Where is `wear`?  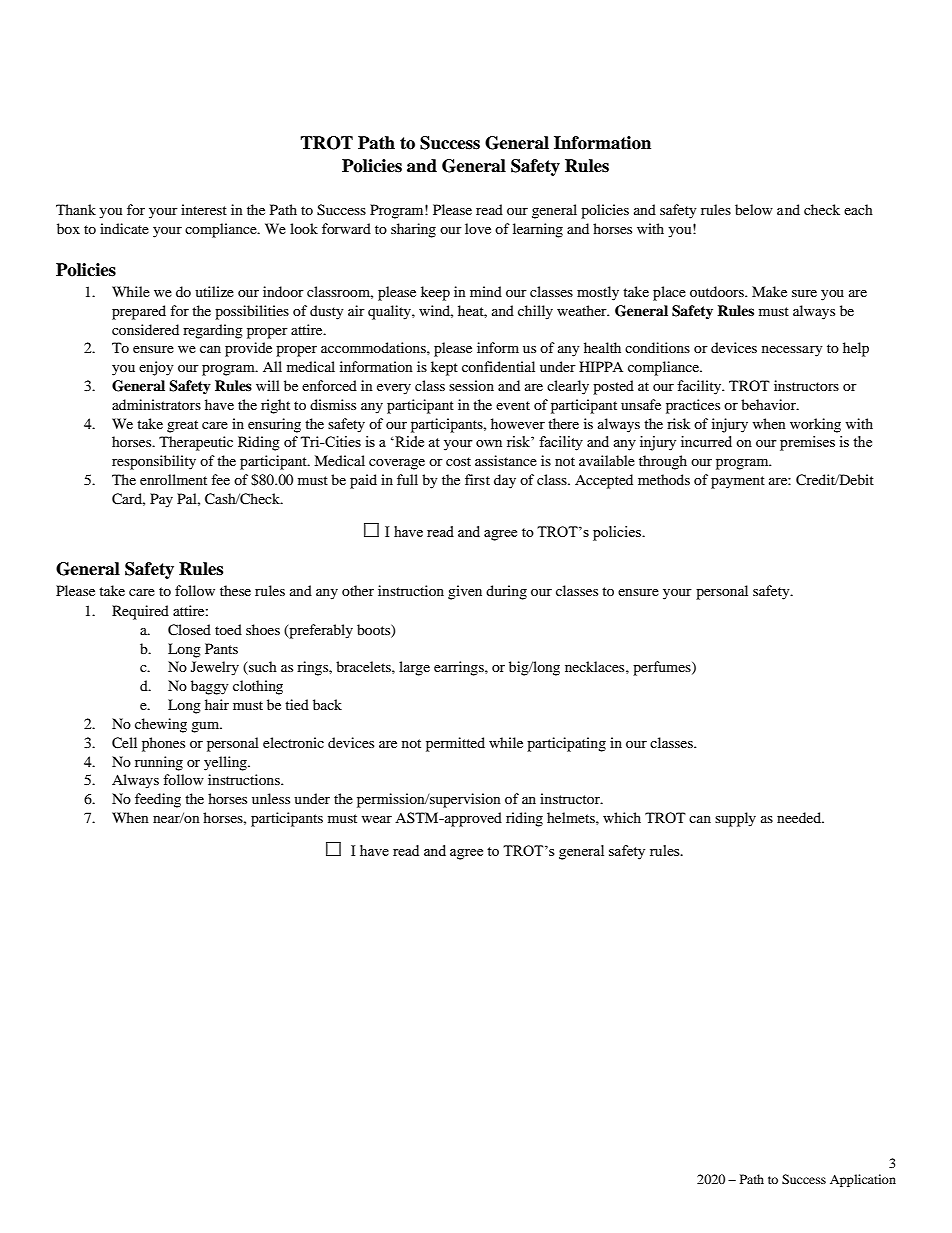 wear is located at coordinates (376, 819).
